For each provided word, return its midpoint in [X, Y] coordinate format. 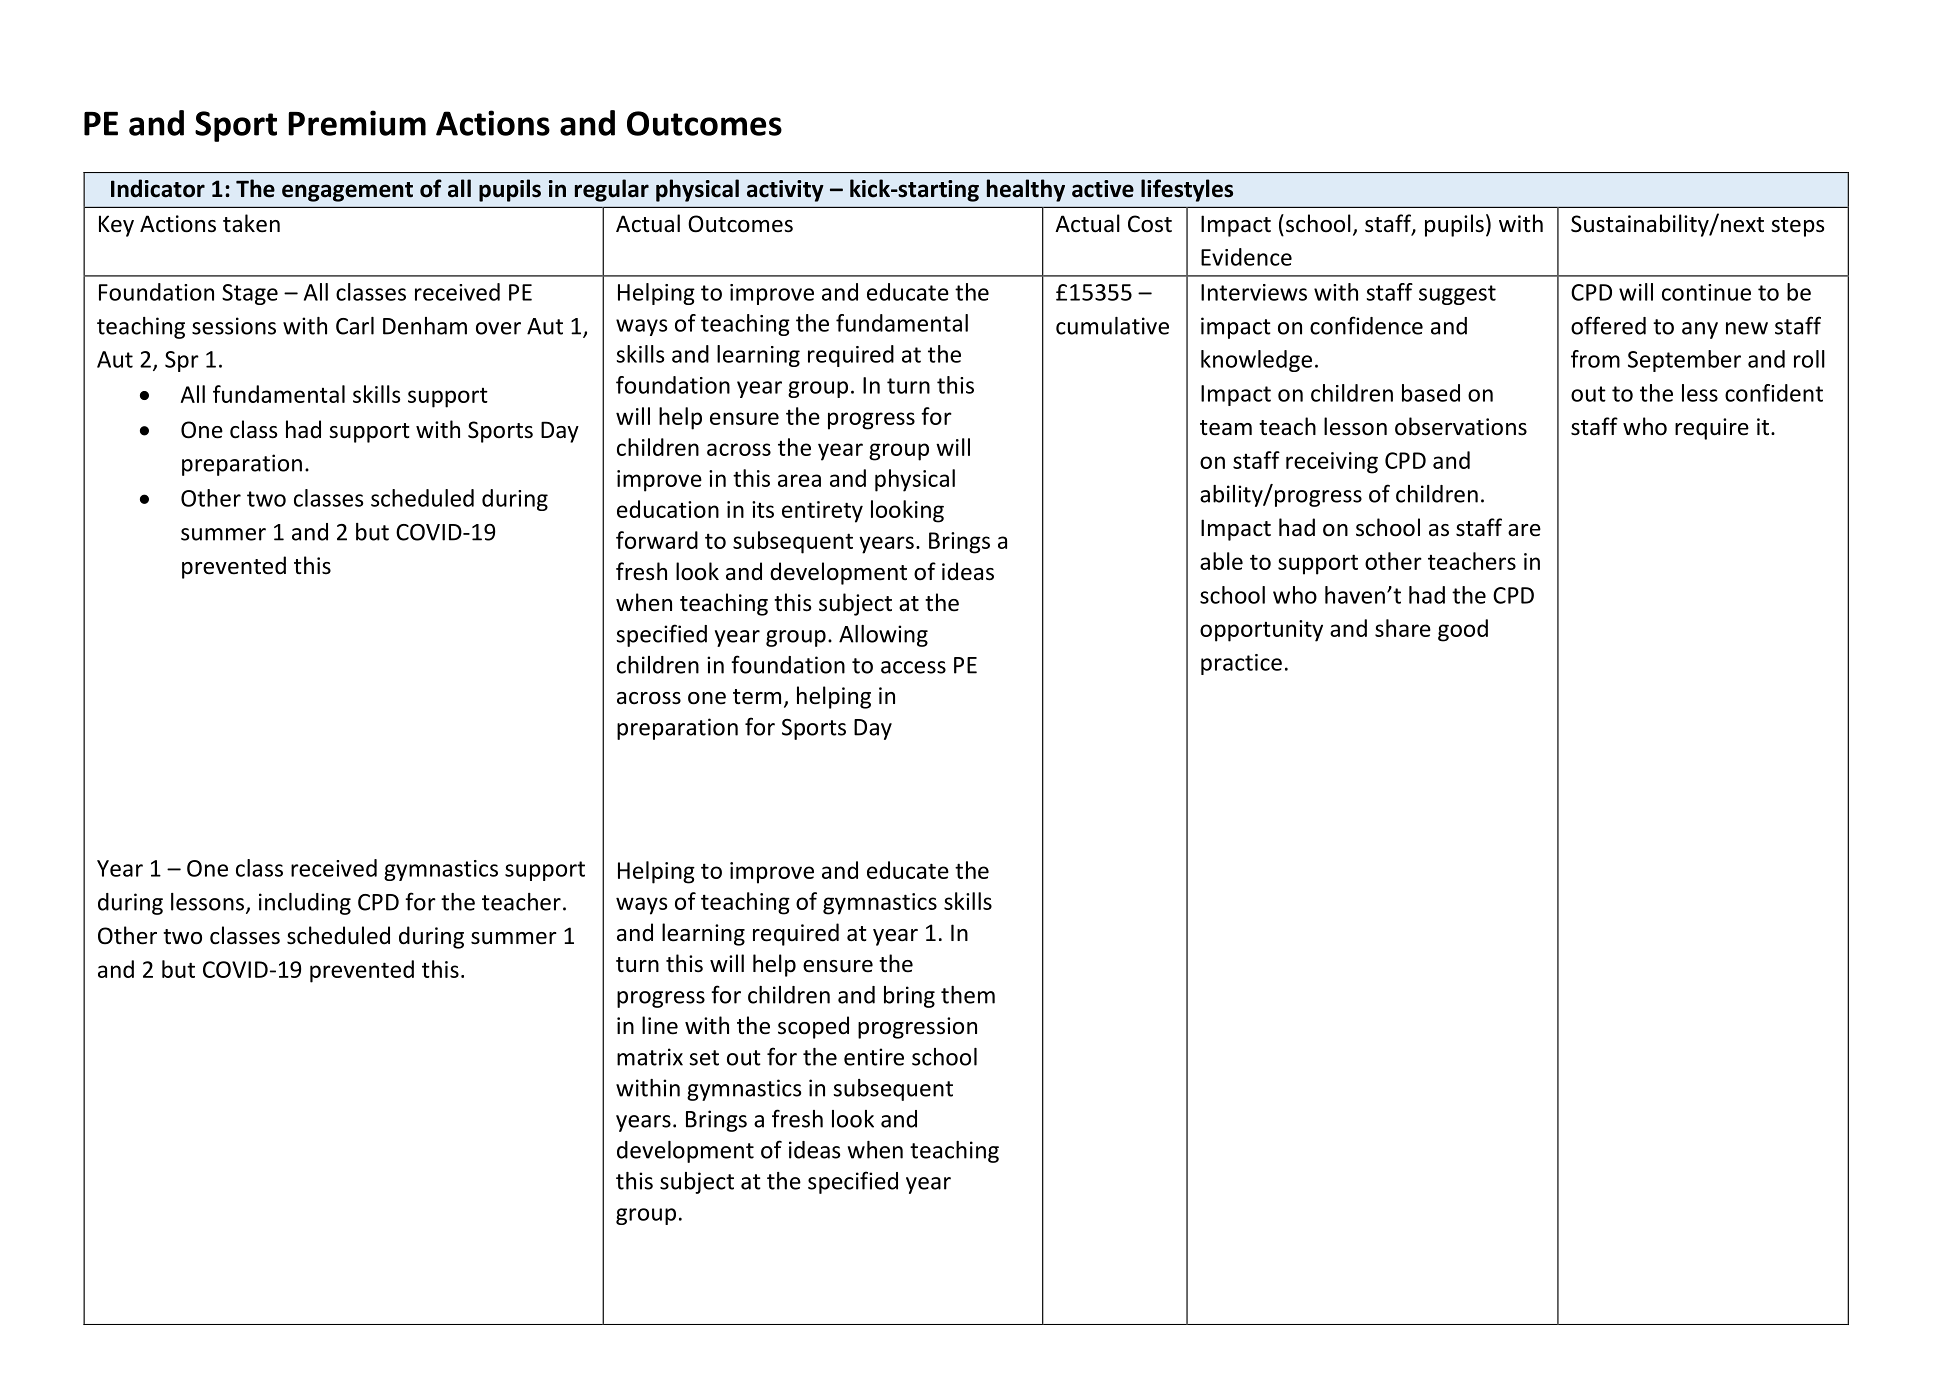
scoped [813, 1027]
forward [657, 540]
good [1463, 630]
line [660, 1025]
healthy [1026, 190]
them [968, 995]
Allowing [883, 636]
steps [1797, 227]
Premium [357, 123]
